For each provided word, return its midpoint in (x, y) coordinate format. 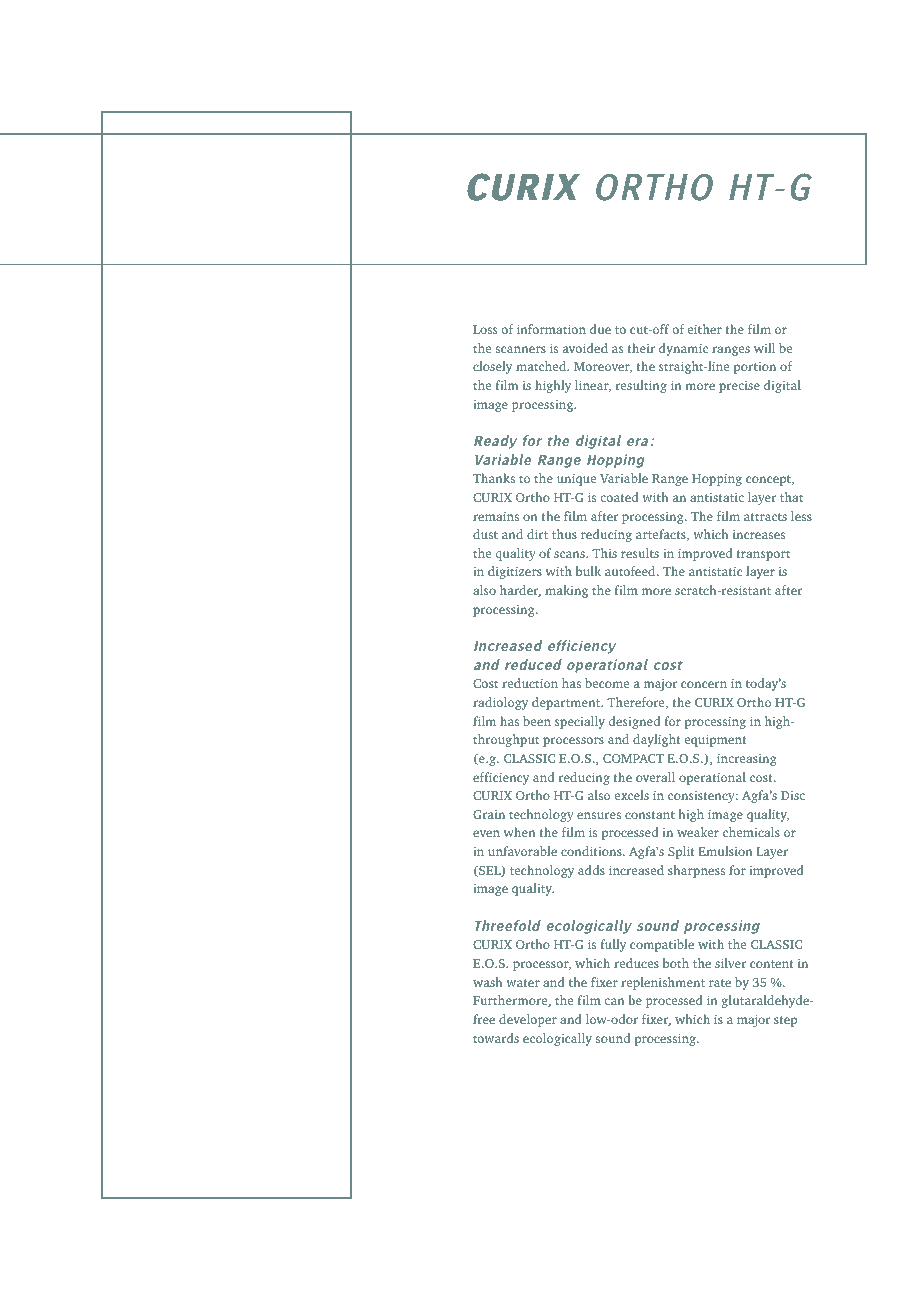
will (764, 348)
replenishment (663, 983)
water (523, 983)
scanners (521, 349)
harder (520, 591)
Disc (793, 795)
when (520, 832)
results (640, 553)
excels (632, 795)
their (641, 348)
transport (763, 555)
